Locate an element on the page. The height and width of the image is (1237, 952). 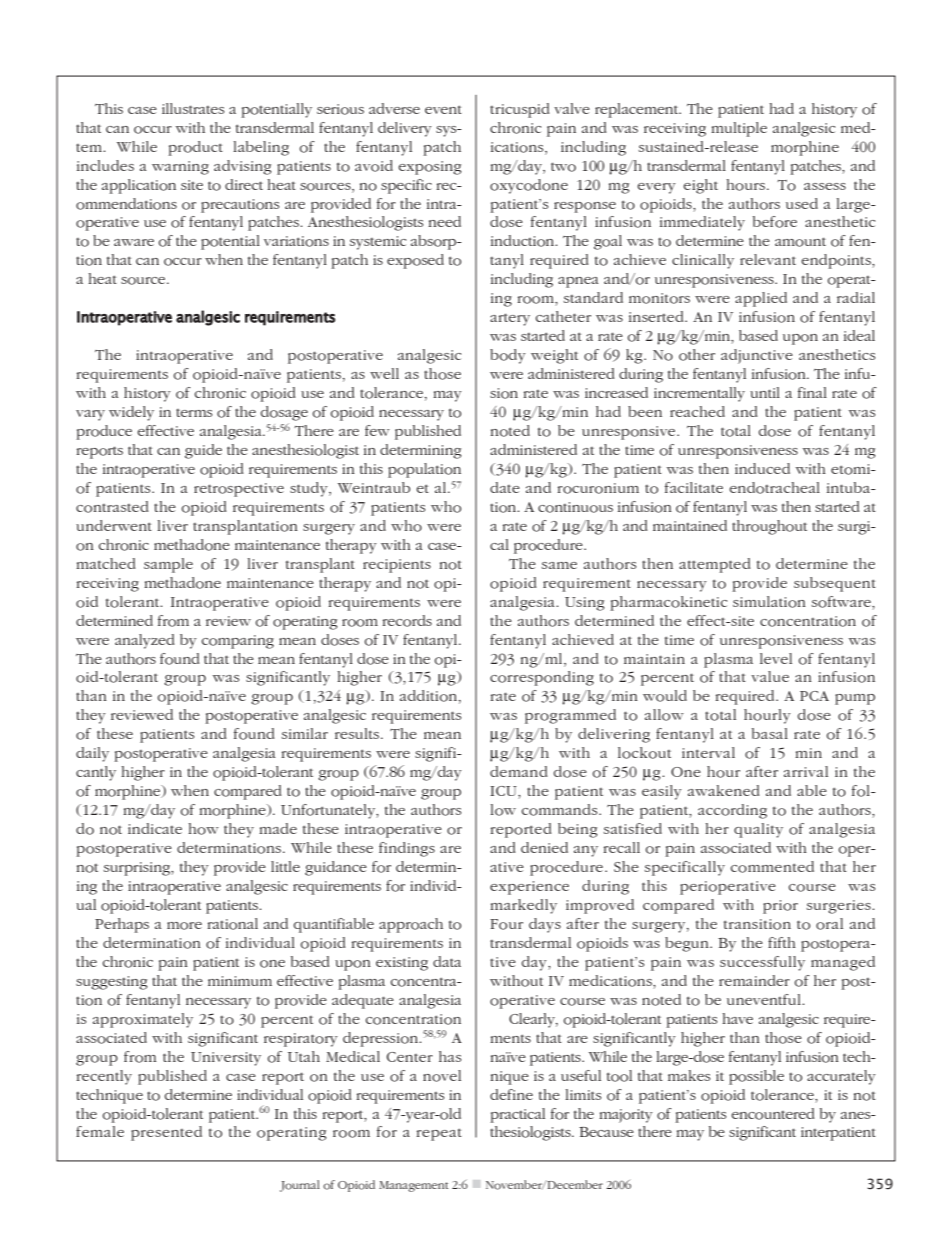
product is located at coordinates (195, 148).
